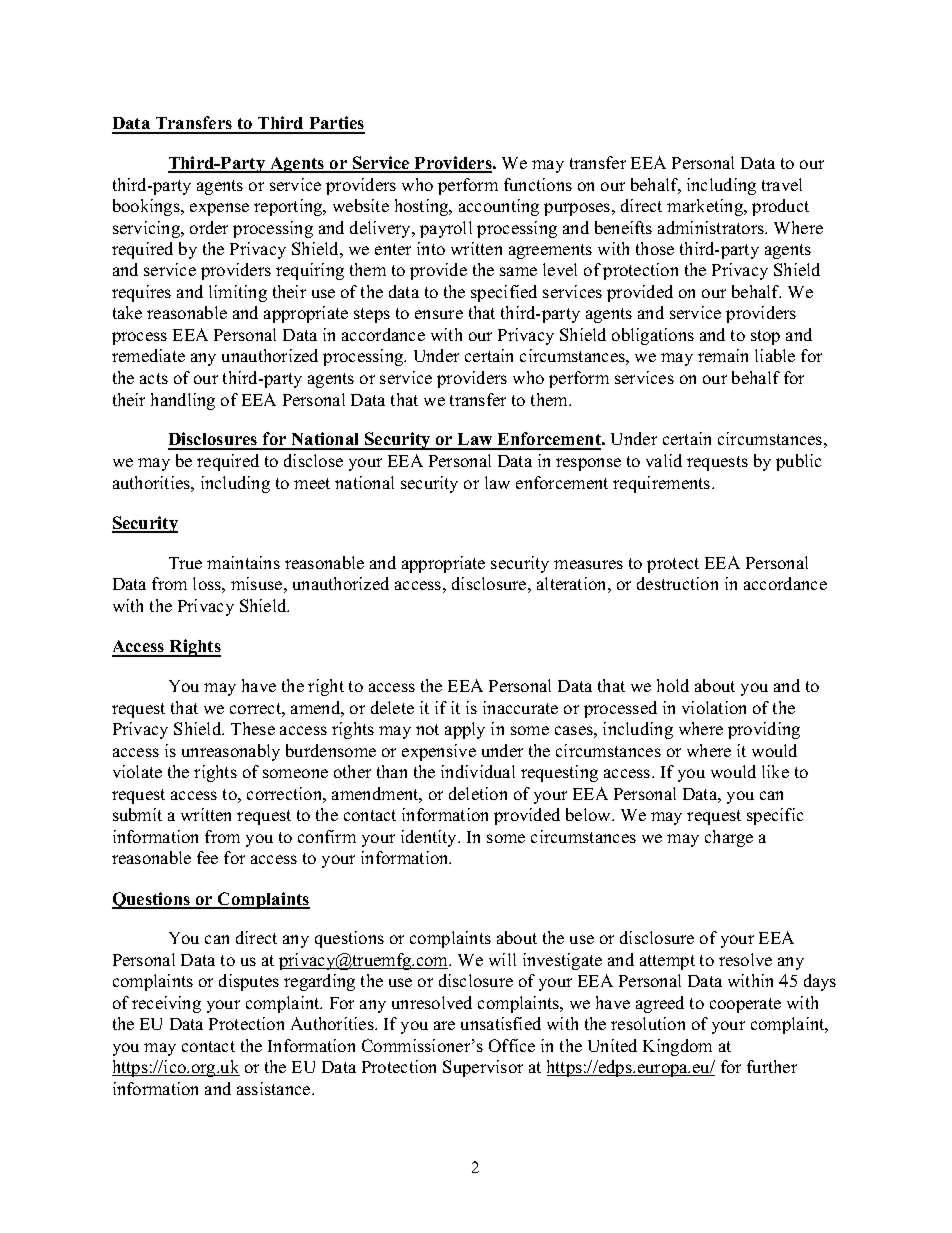 The image size is (952, 1233). What do you see at coordinates (219, 209) in the screenshot?
I see `expense` at bounding box center [219, 209].
